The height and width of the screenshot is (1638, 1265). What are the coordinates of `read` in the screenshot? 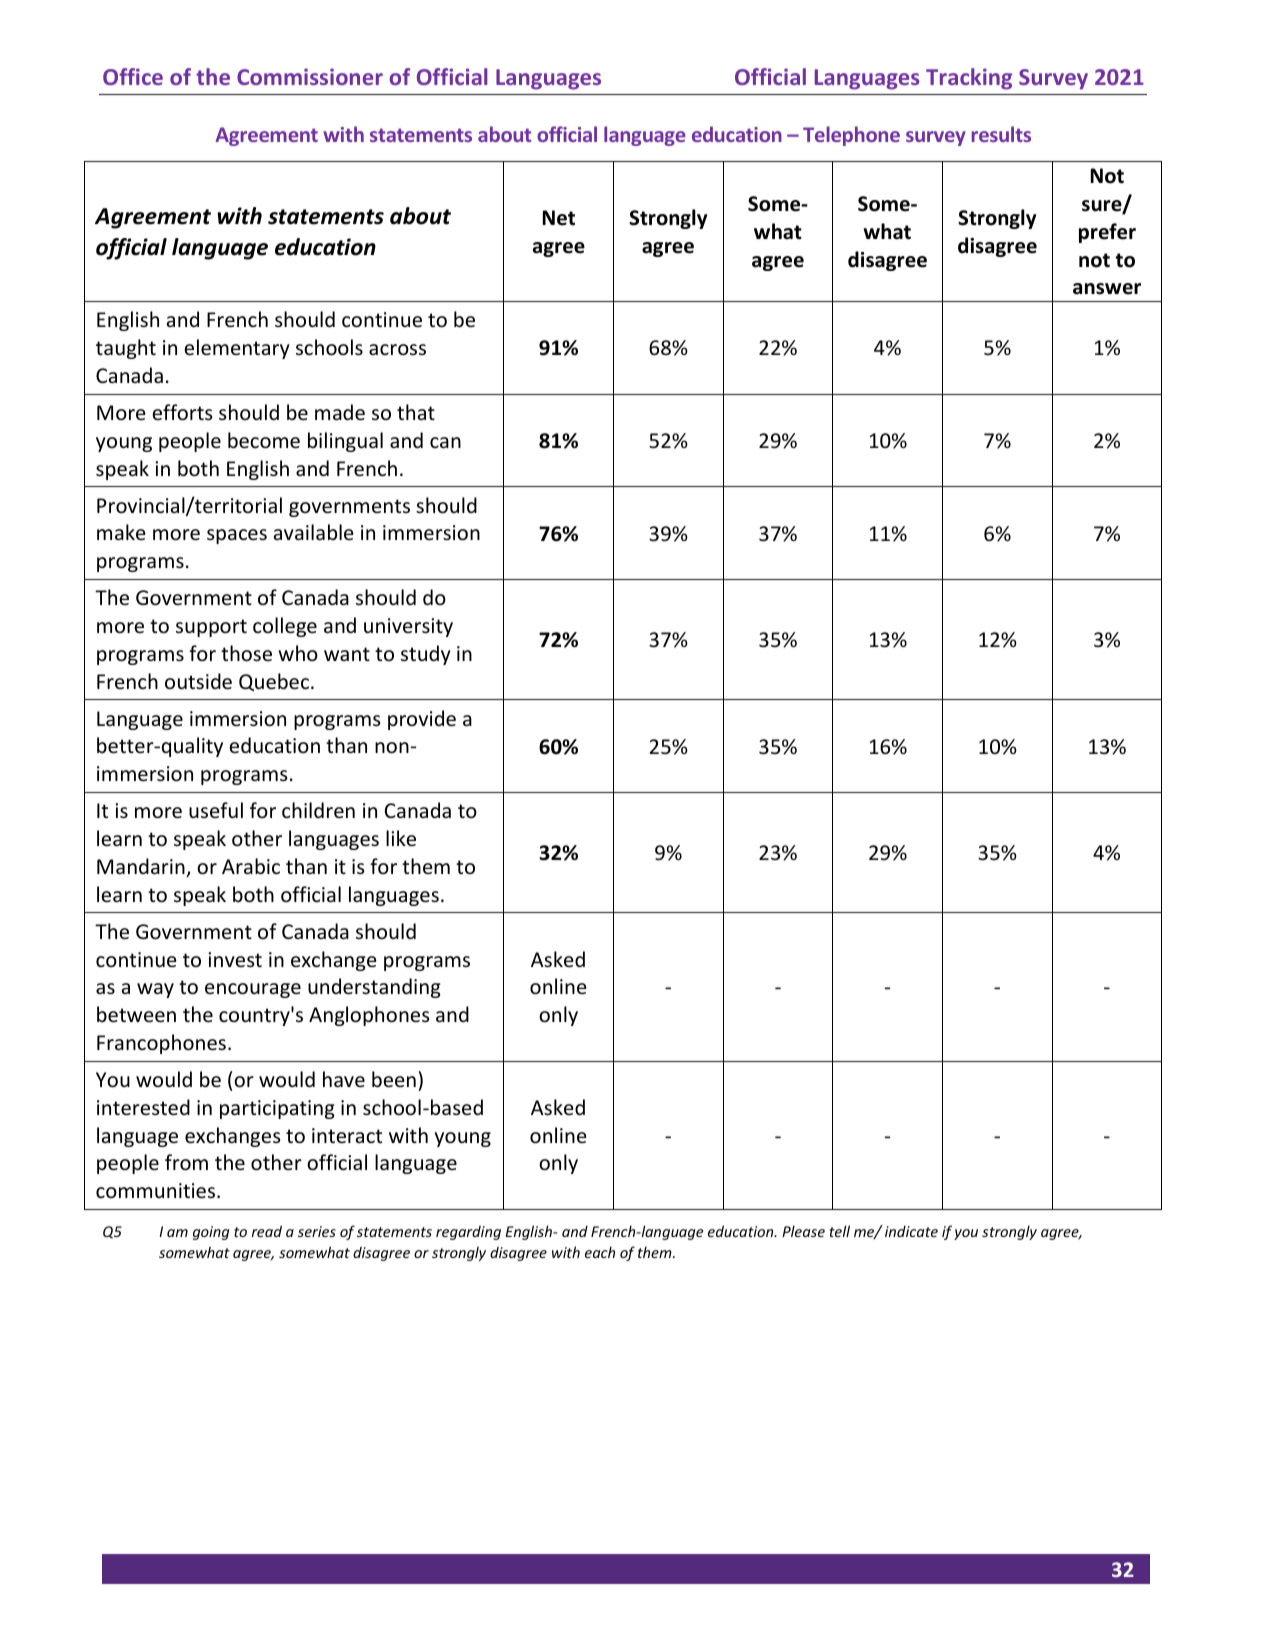 It's located at (267, 1231).
